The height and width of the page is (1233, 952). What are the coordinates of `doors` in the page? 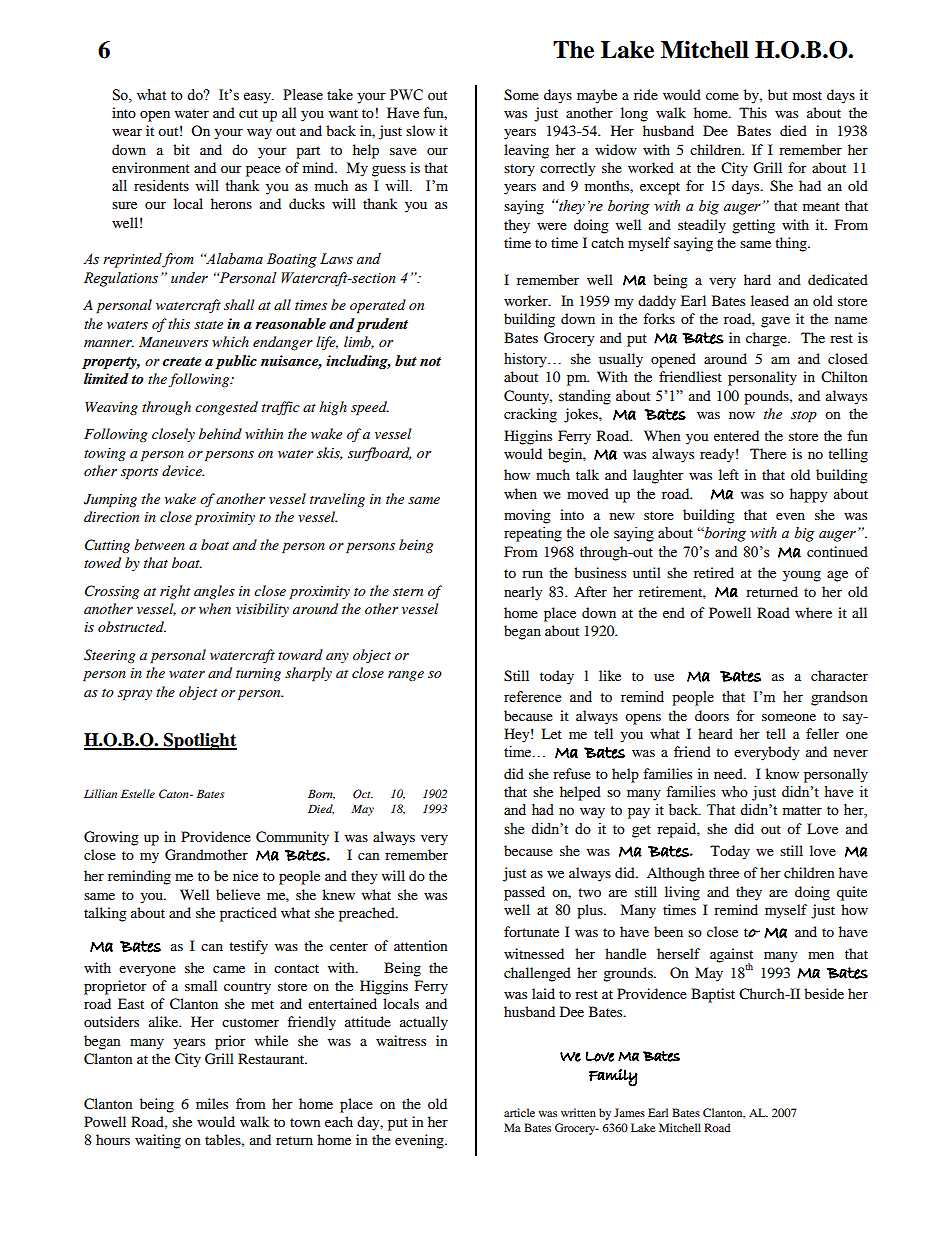 It's located at (712, 715).
